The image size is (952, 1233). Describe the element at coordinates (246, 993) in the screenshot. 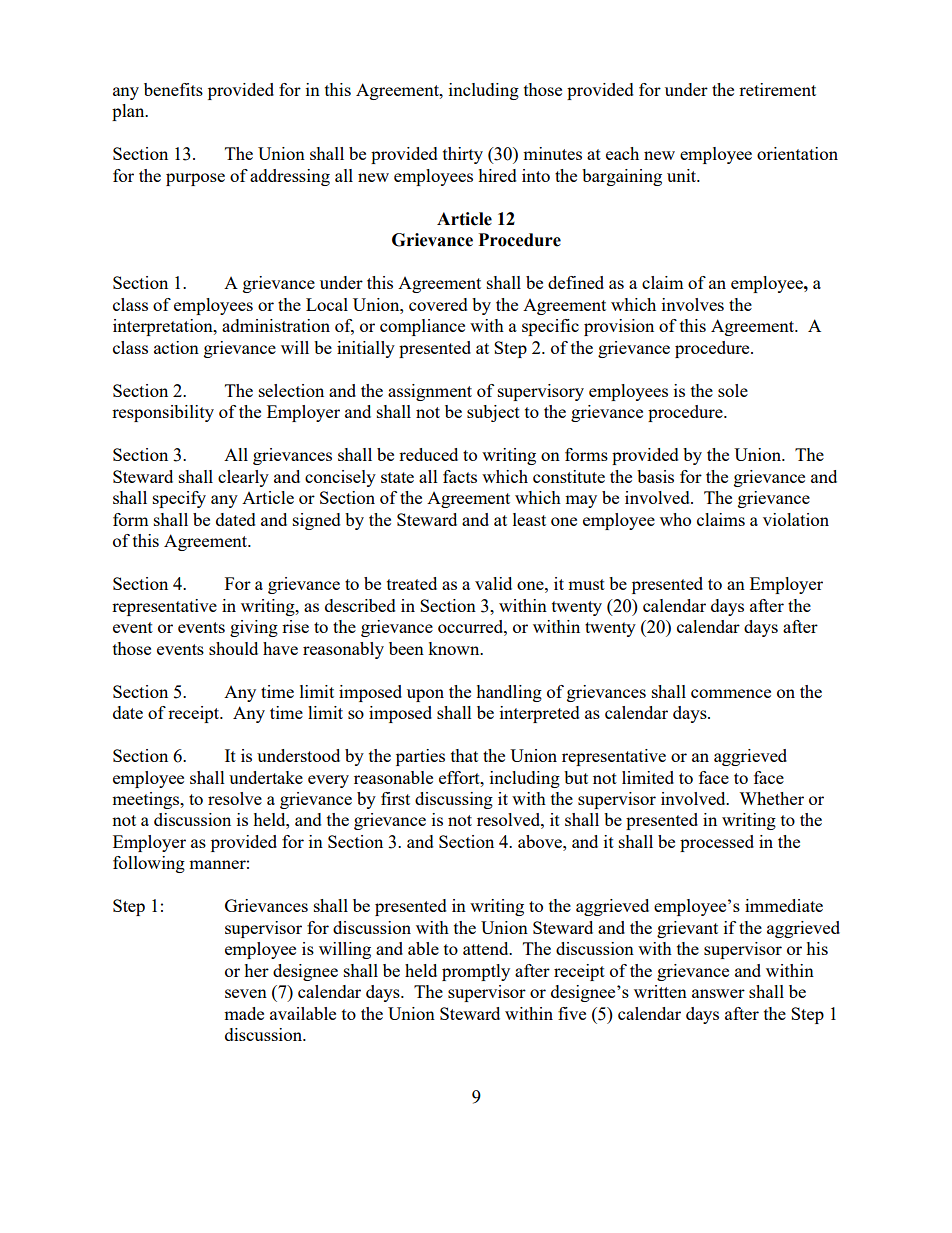

I see `seven` at that location.
